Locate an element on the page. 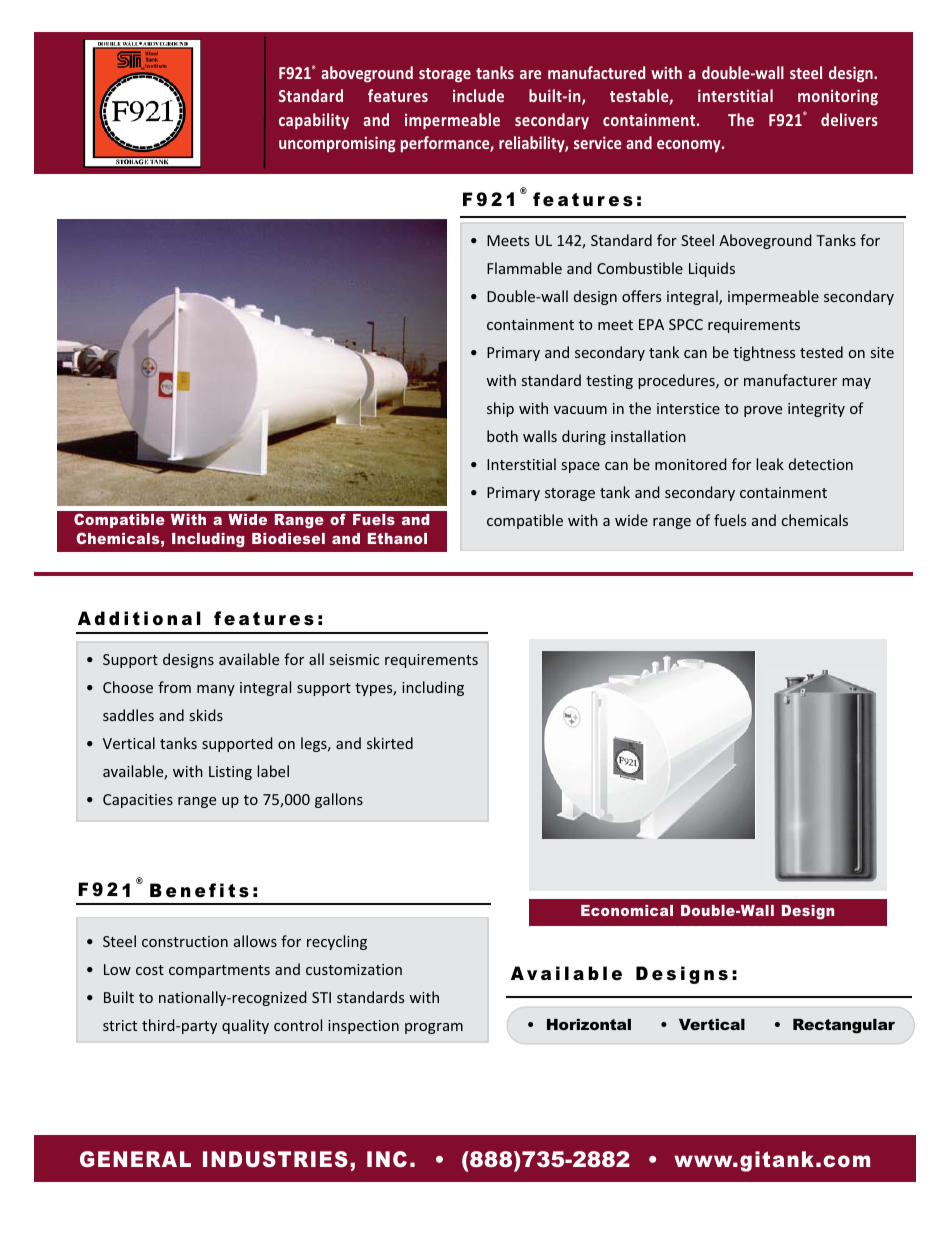 The height and width of the page is (1233, 952). space is located at coordinates (581, 467).
